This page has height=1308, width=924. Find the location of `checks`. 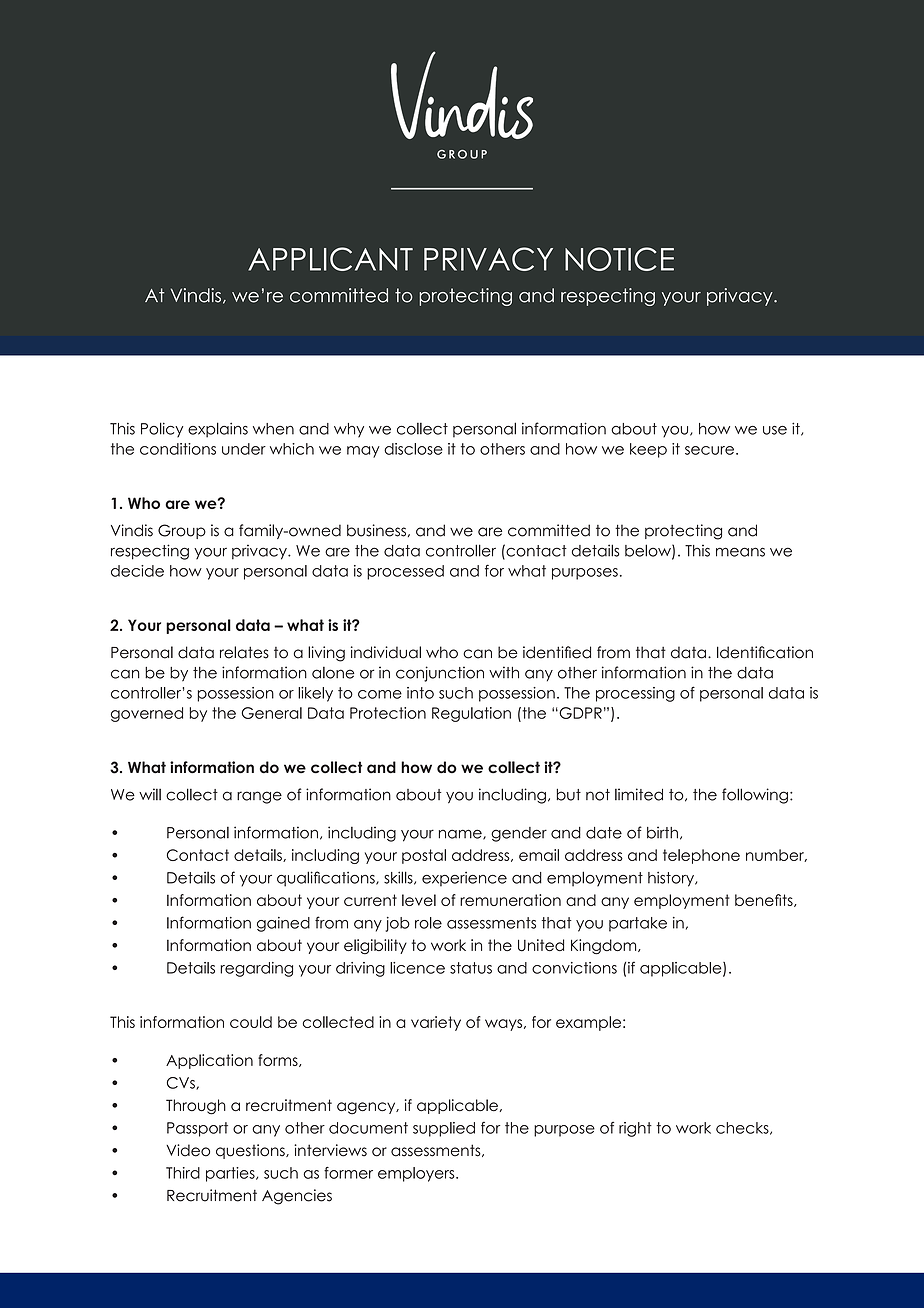

checks is located at coordinates (743, 1128).
